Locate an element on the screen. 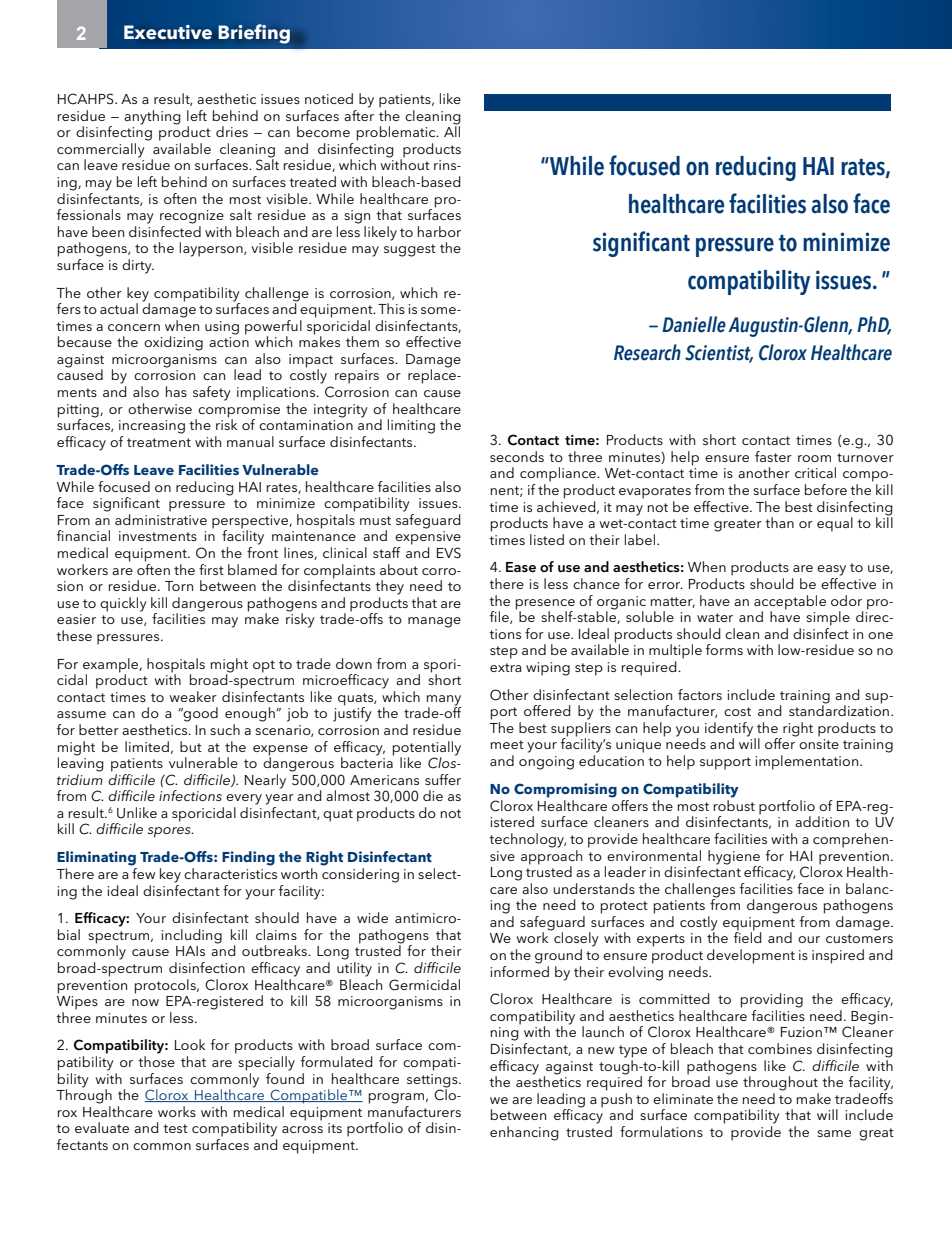 Image resolution: width=952 pixels, height=1237 pixels. problematic is located at coordinates (397, 133).
